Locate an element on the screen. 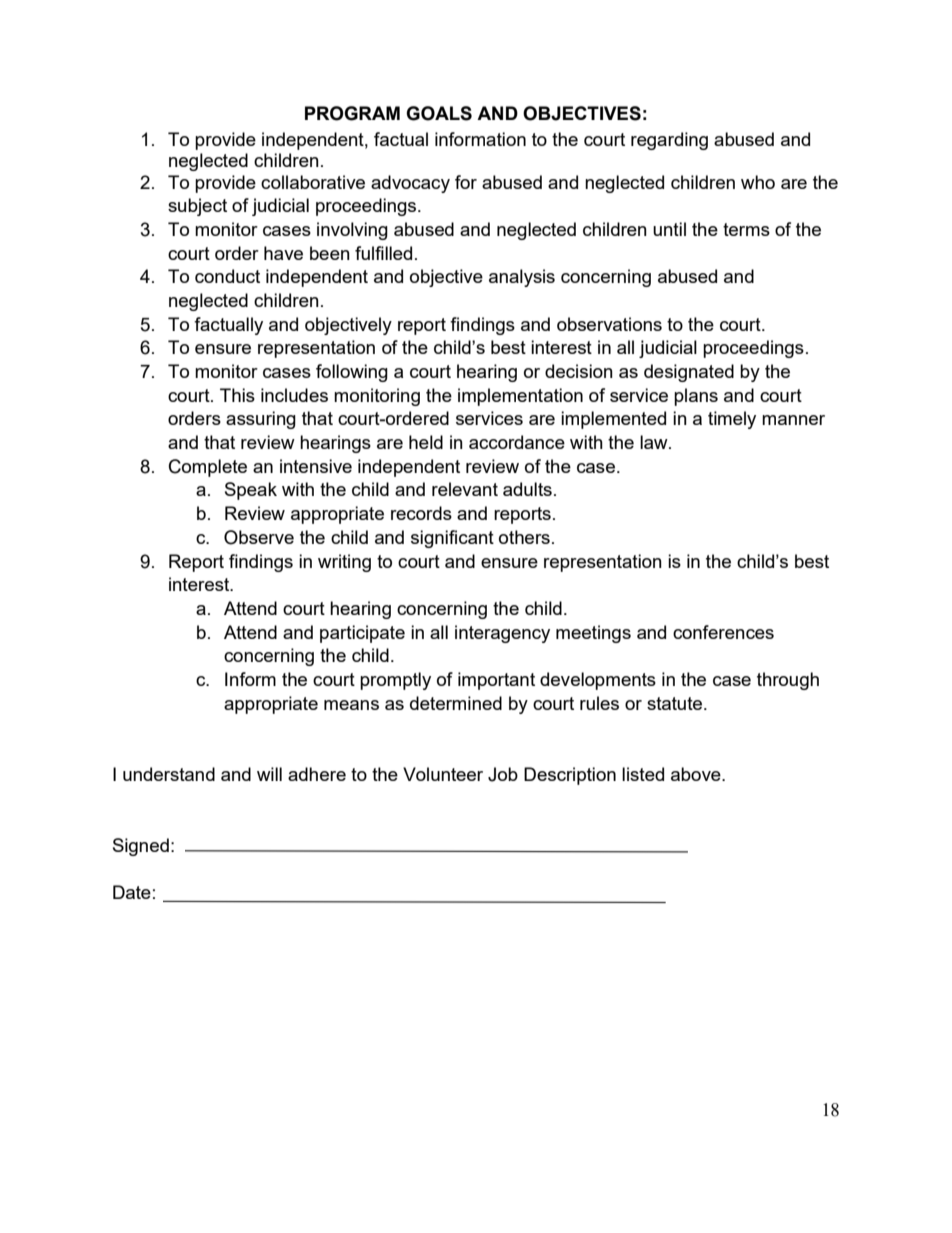  terms is located at coordinates (746, 229).
